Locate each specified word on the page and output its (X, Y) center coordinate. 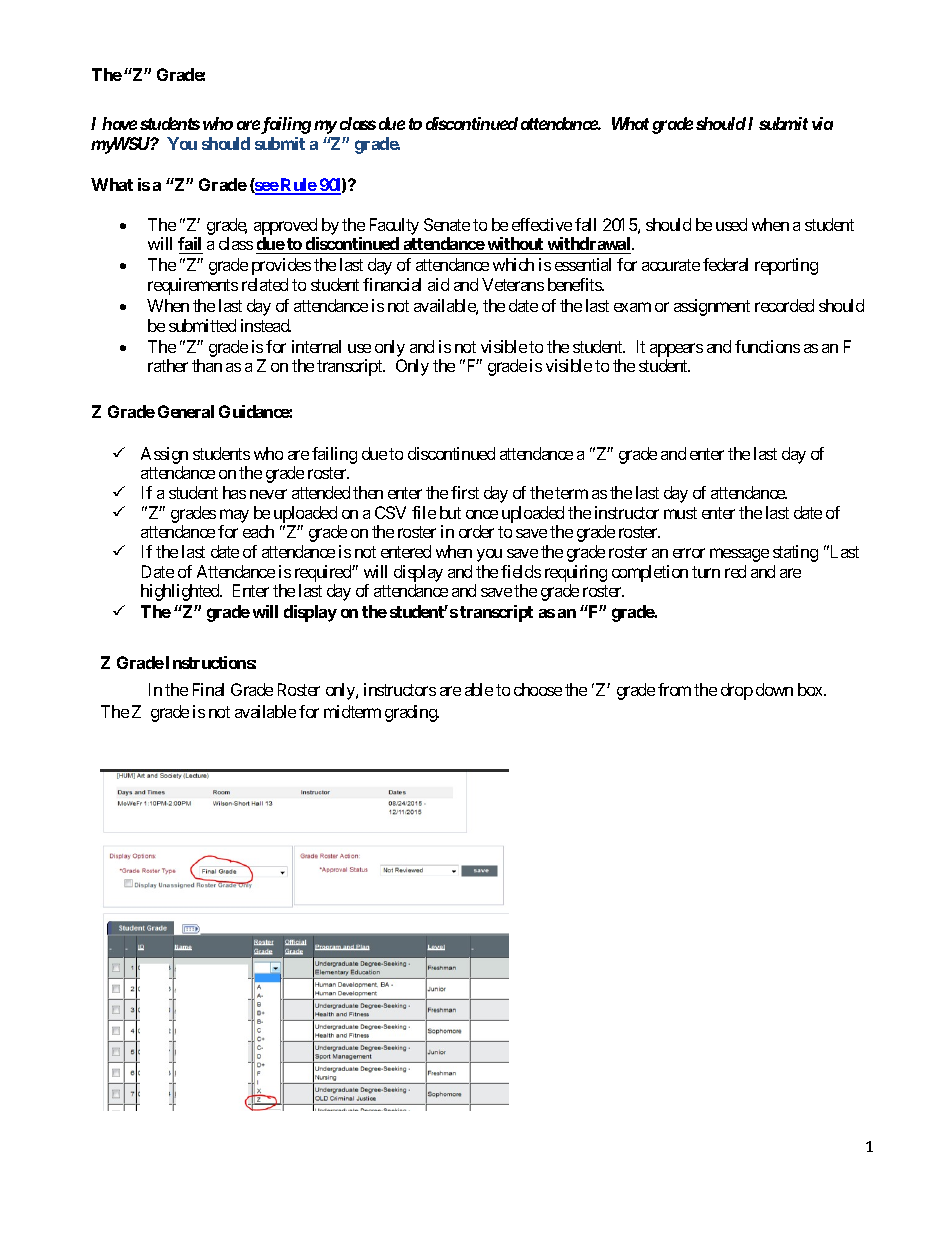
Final (208, 689)
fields (521, 571)
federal (725, 264)
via (822, 123)
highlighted (181, 592)
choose (538, 689)
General (186, 411)
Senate (447, 224)
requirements (193, 286)
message (739, 555)
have (119, 123)
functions (767, 346)
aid (438, 284)
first (465, 492)
